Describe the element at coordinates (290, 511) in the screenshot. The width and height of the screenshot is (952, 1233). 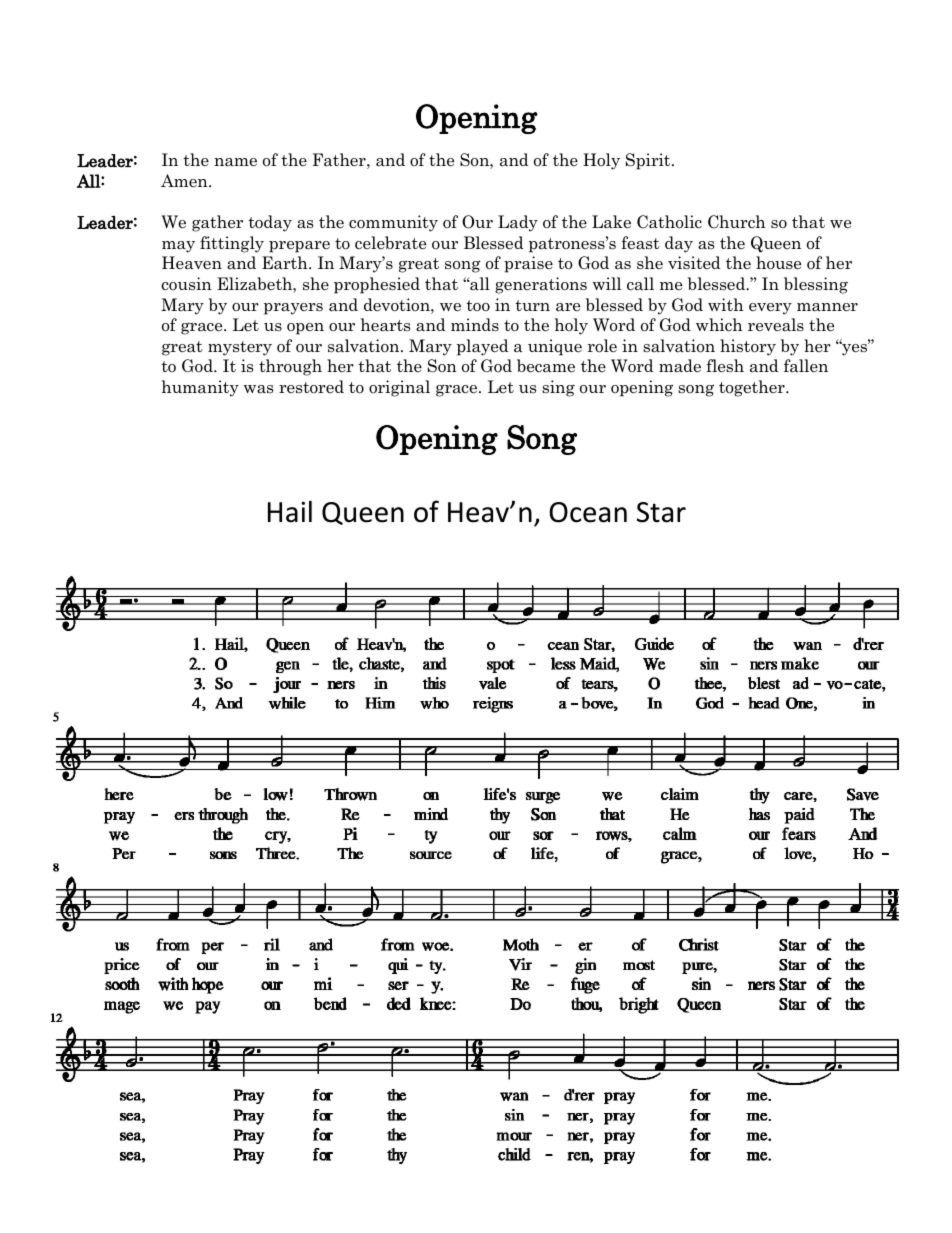
I see `Hail` at that location.
